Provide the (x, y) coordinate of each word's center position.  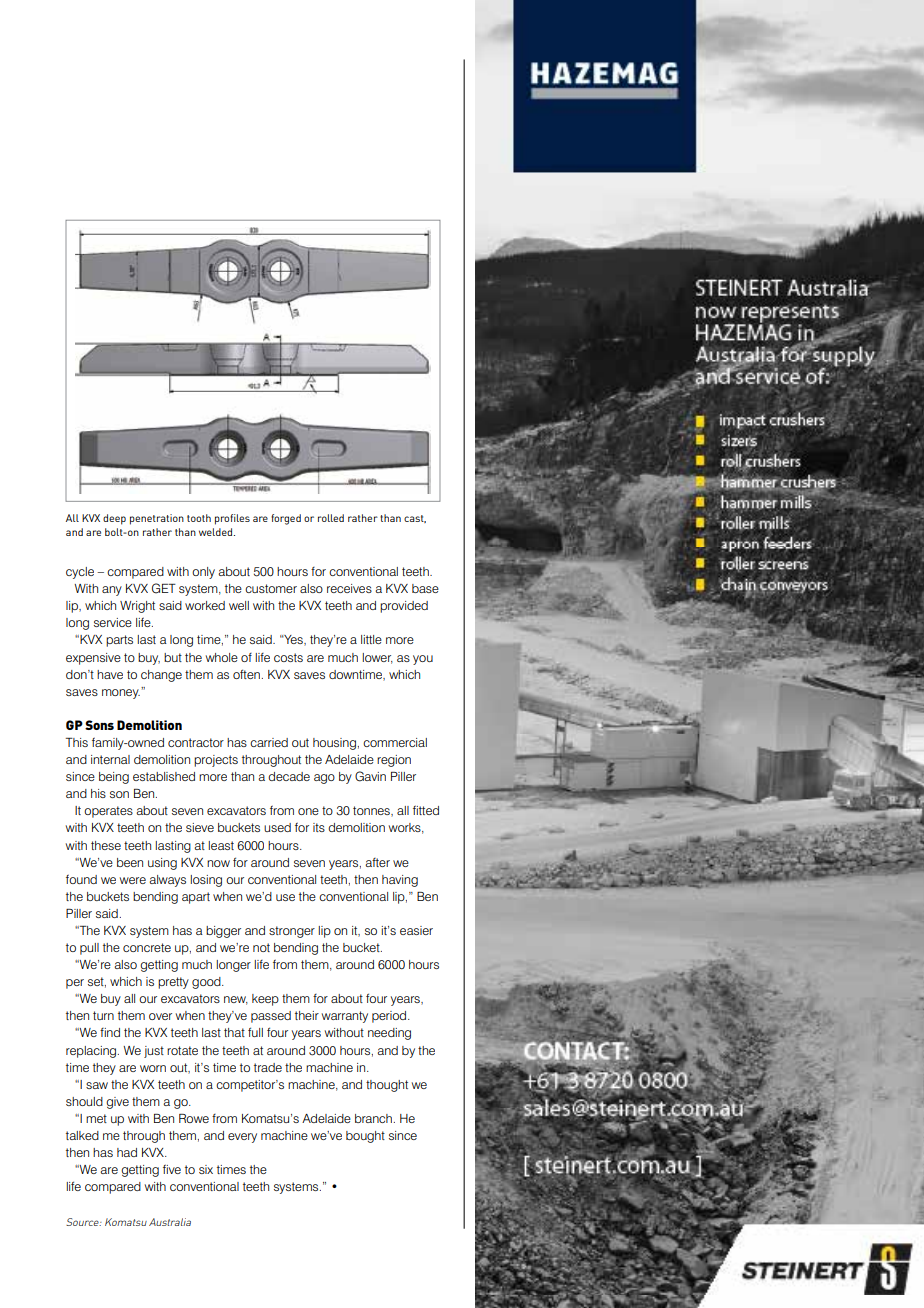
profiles (232, 519)
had (127, 1152)
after (377, 862)
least (221, 845)
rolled (331, 518)
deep (114, 519)
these (106, 845)
